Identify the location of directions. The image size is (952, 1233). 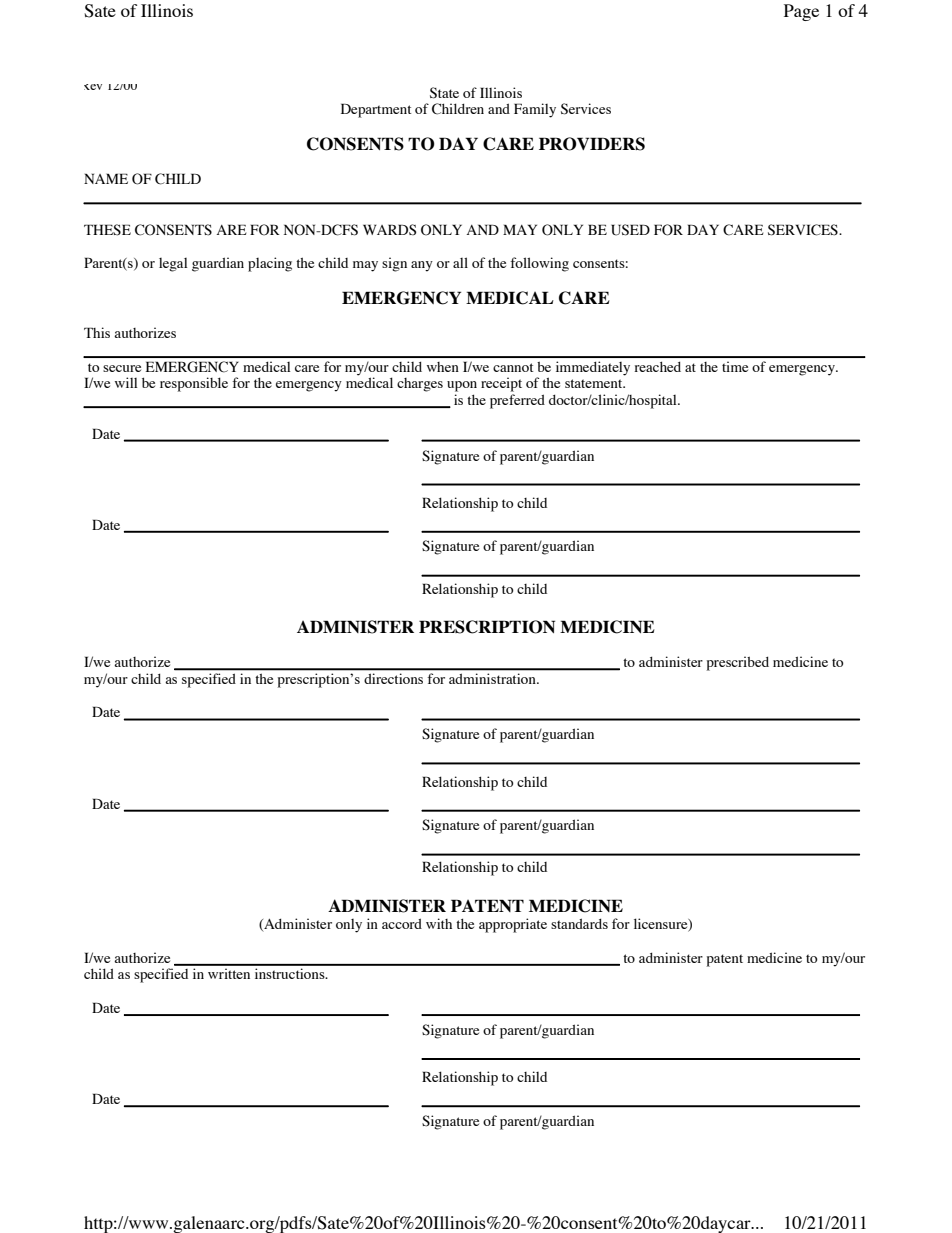
(393, 679).
